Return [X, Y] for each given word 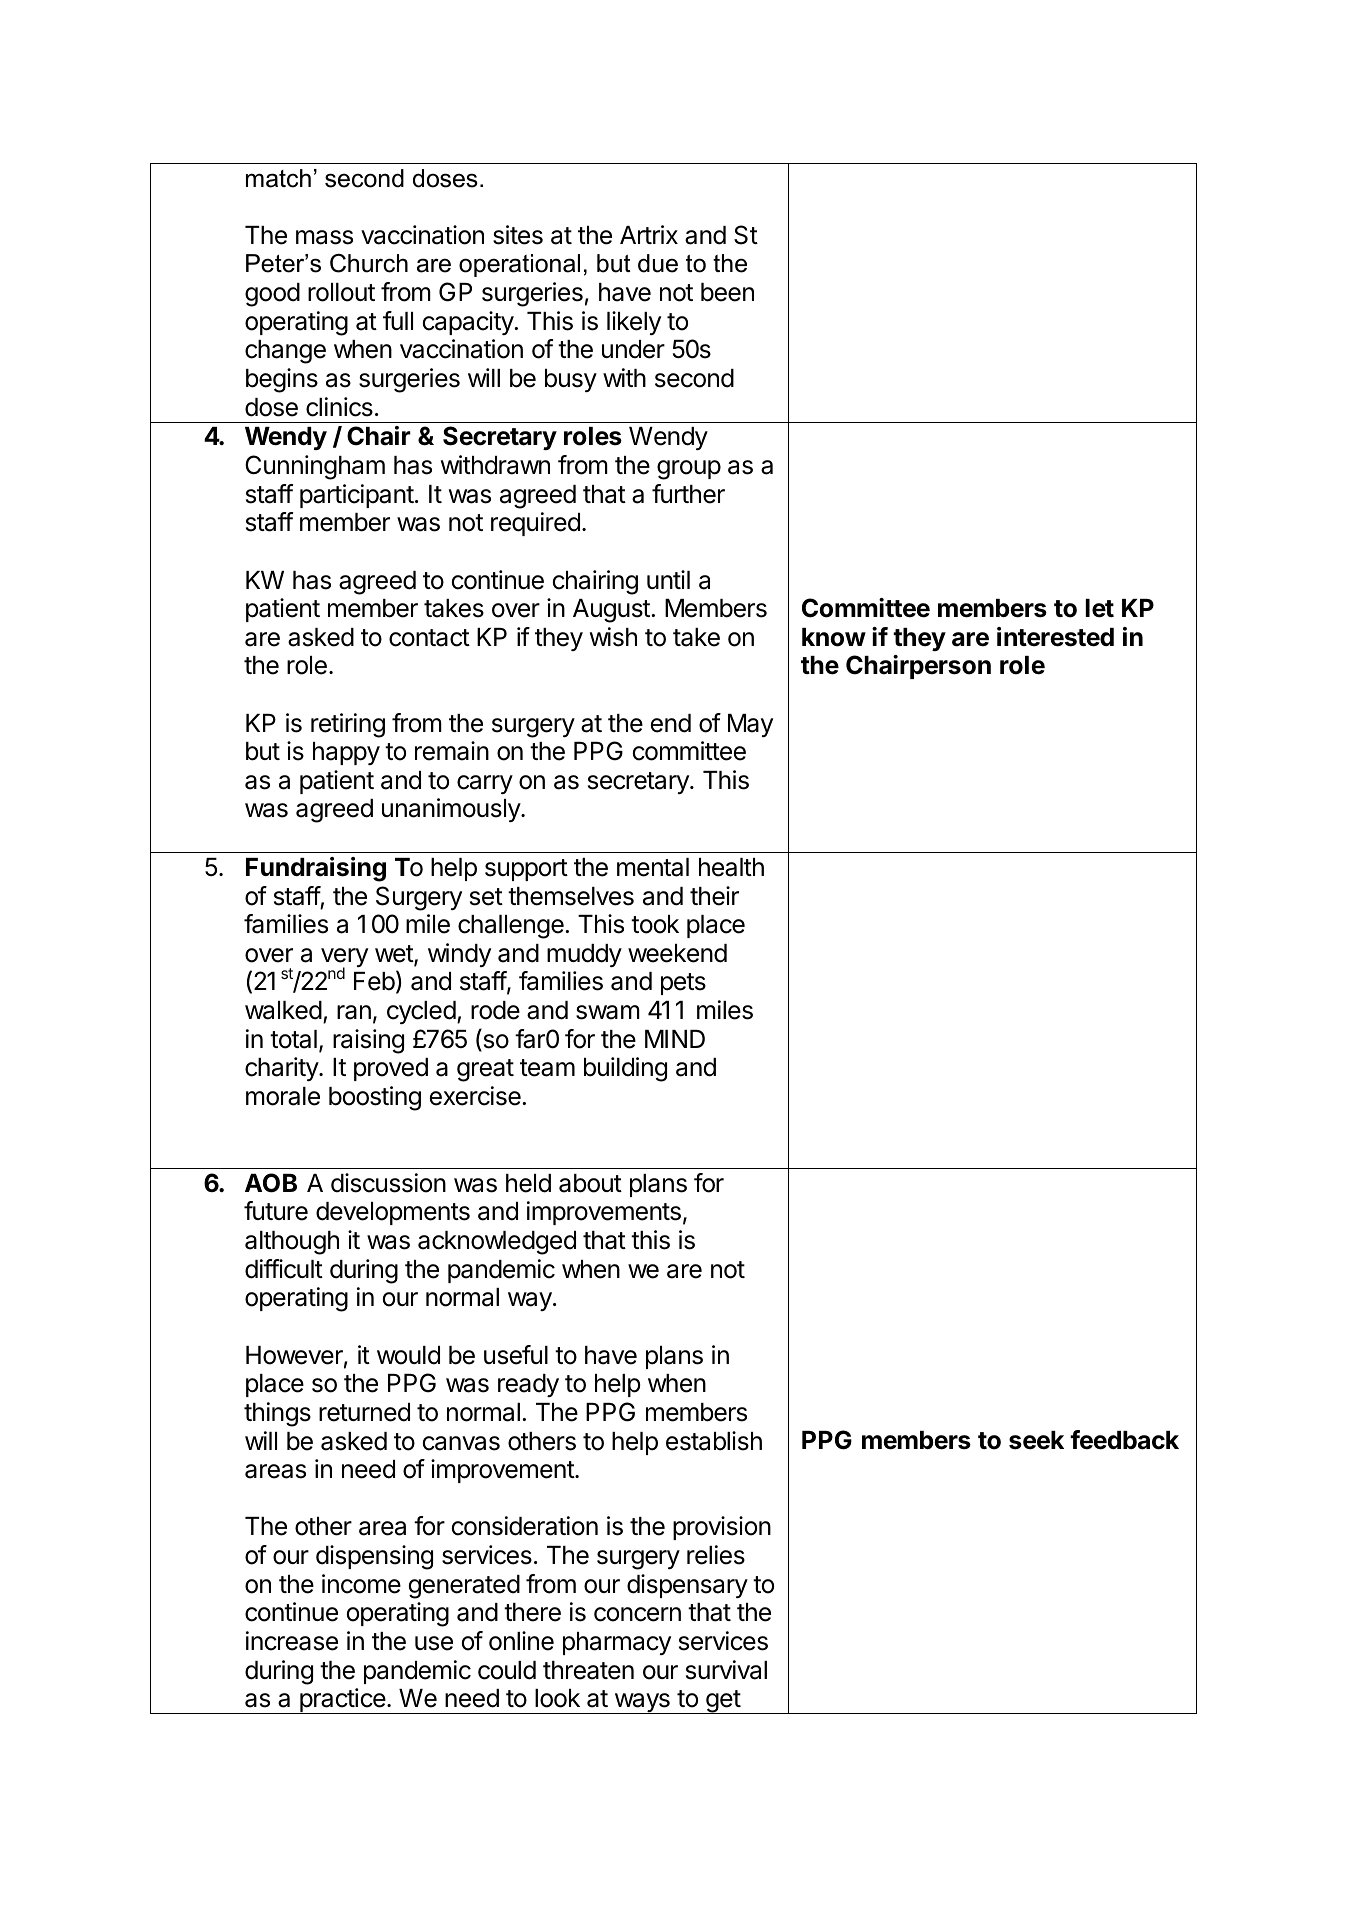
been [727, 292]
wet [395, 955]
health [731, 867]
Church [369, 263]
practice [342, 1701]
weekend [677, 953]
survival [726, 1670]
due [658, 263]
